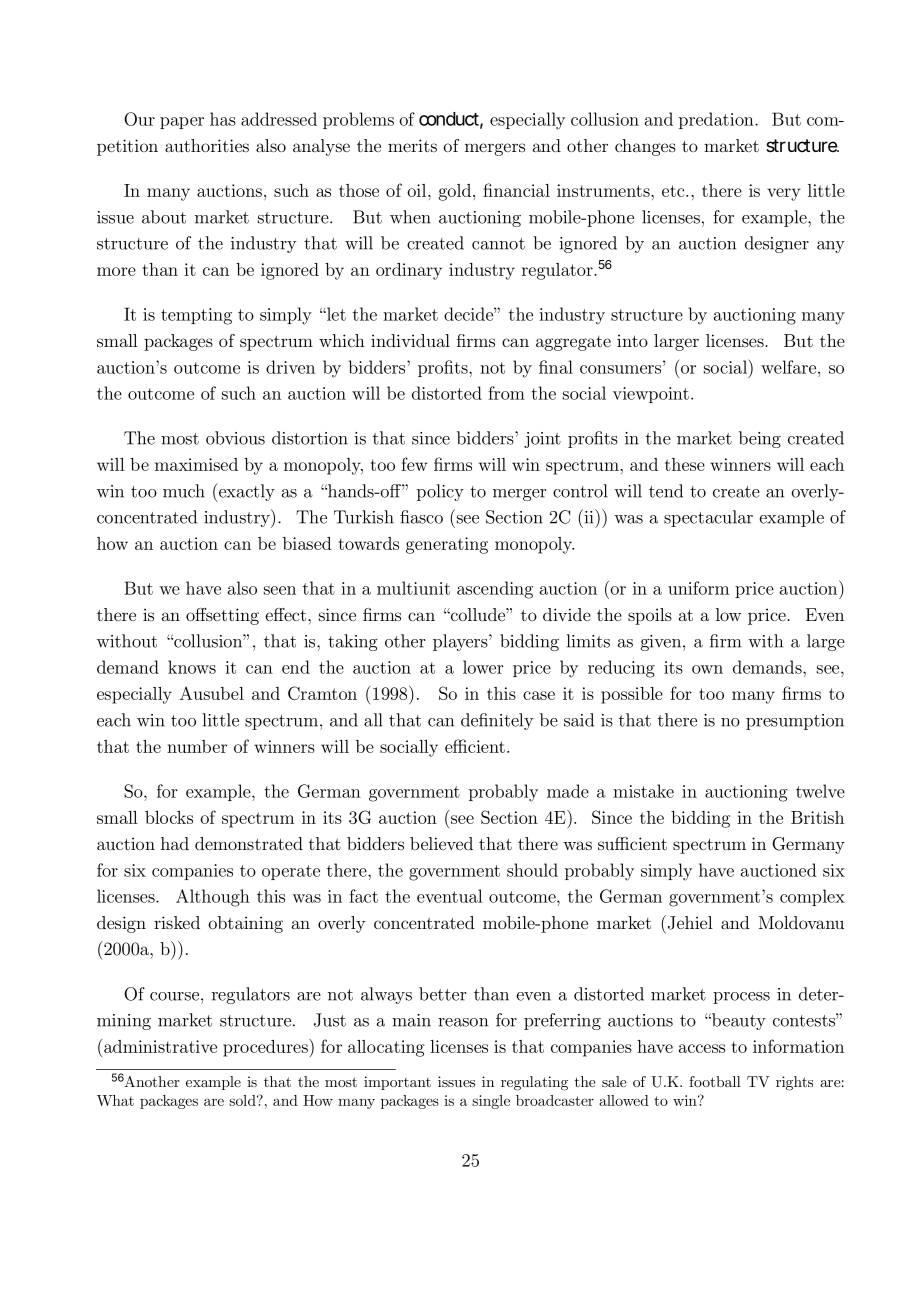  I want to click on tempting, so click(196, 316).
